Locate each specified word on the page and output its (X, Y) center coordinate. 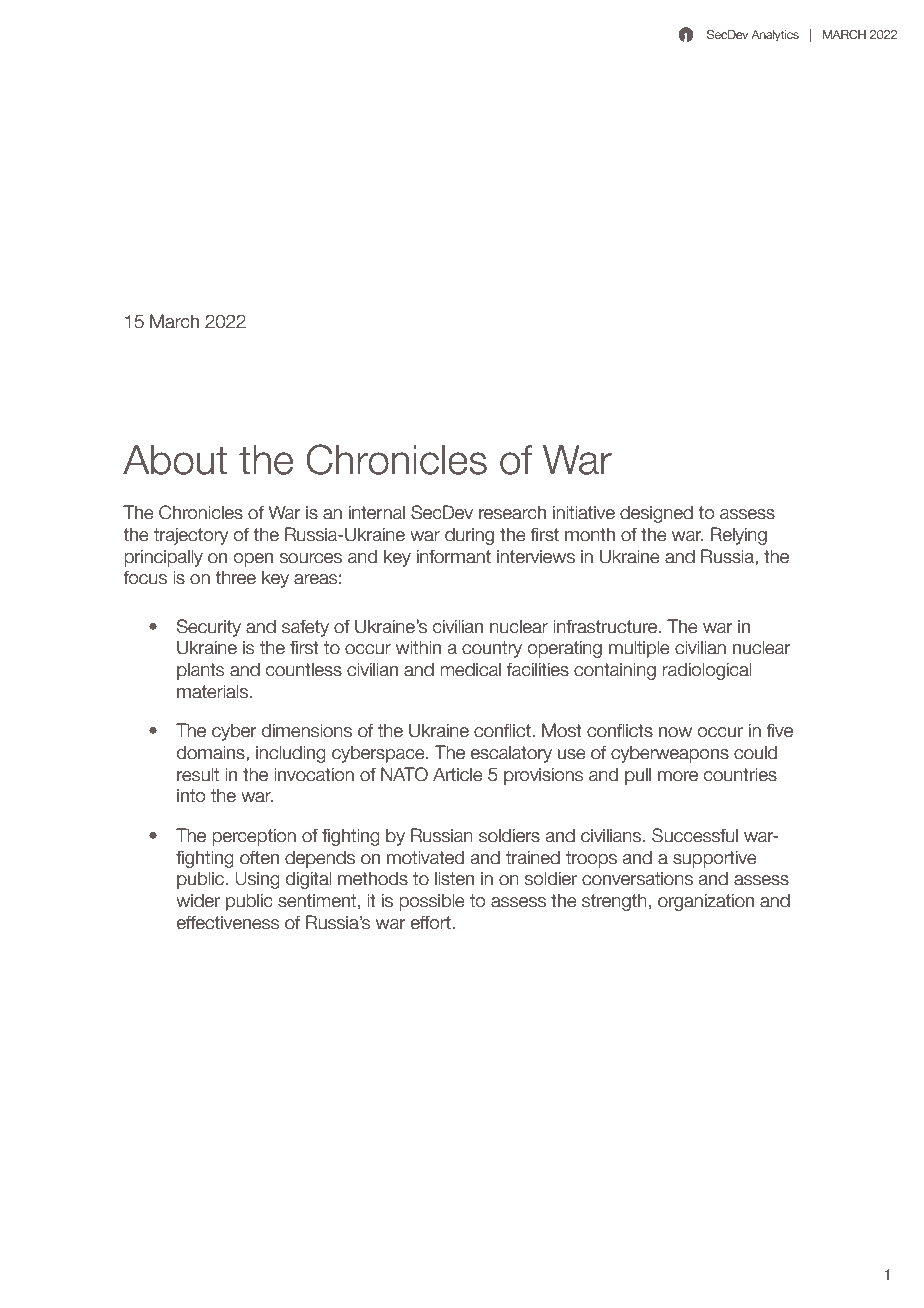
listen (454, 878)
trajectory (191, 536)
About (175, 460)
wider (198, 900)
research (512, 512)
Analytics (775, 36)
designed (656, 514)
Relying (739, 536)
